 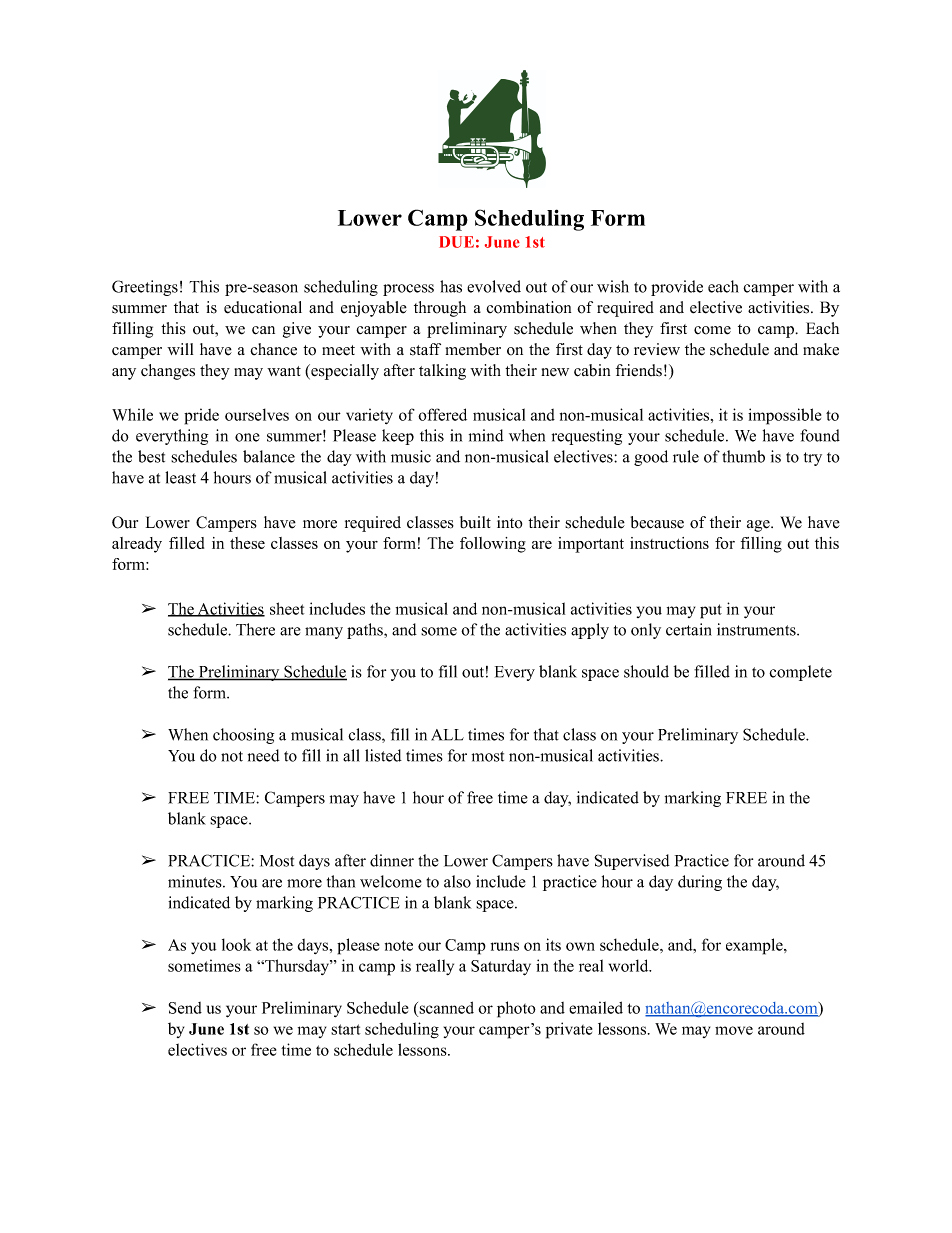 What do you see at coordinates (677, 288) in the screenshot?
I see `provide` at bounding box center [677, 288].
